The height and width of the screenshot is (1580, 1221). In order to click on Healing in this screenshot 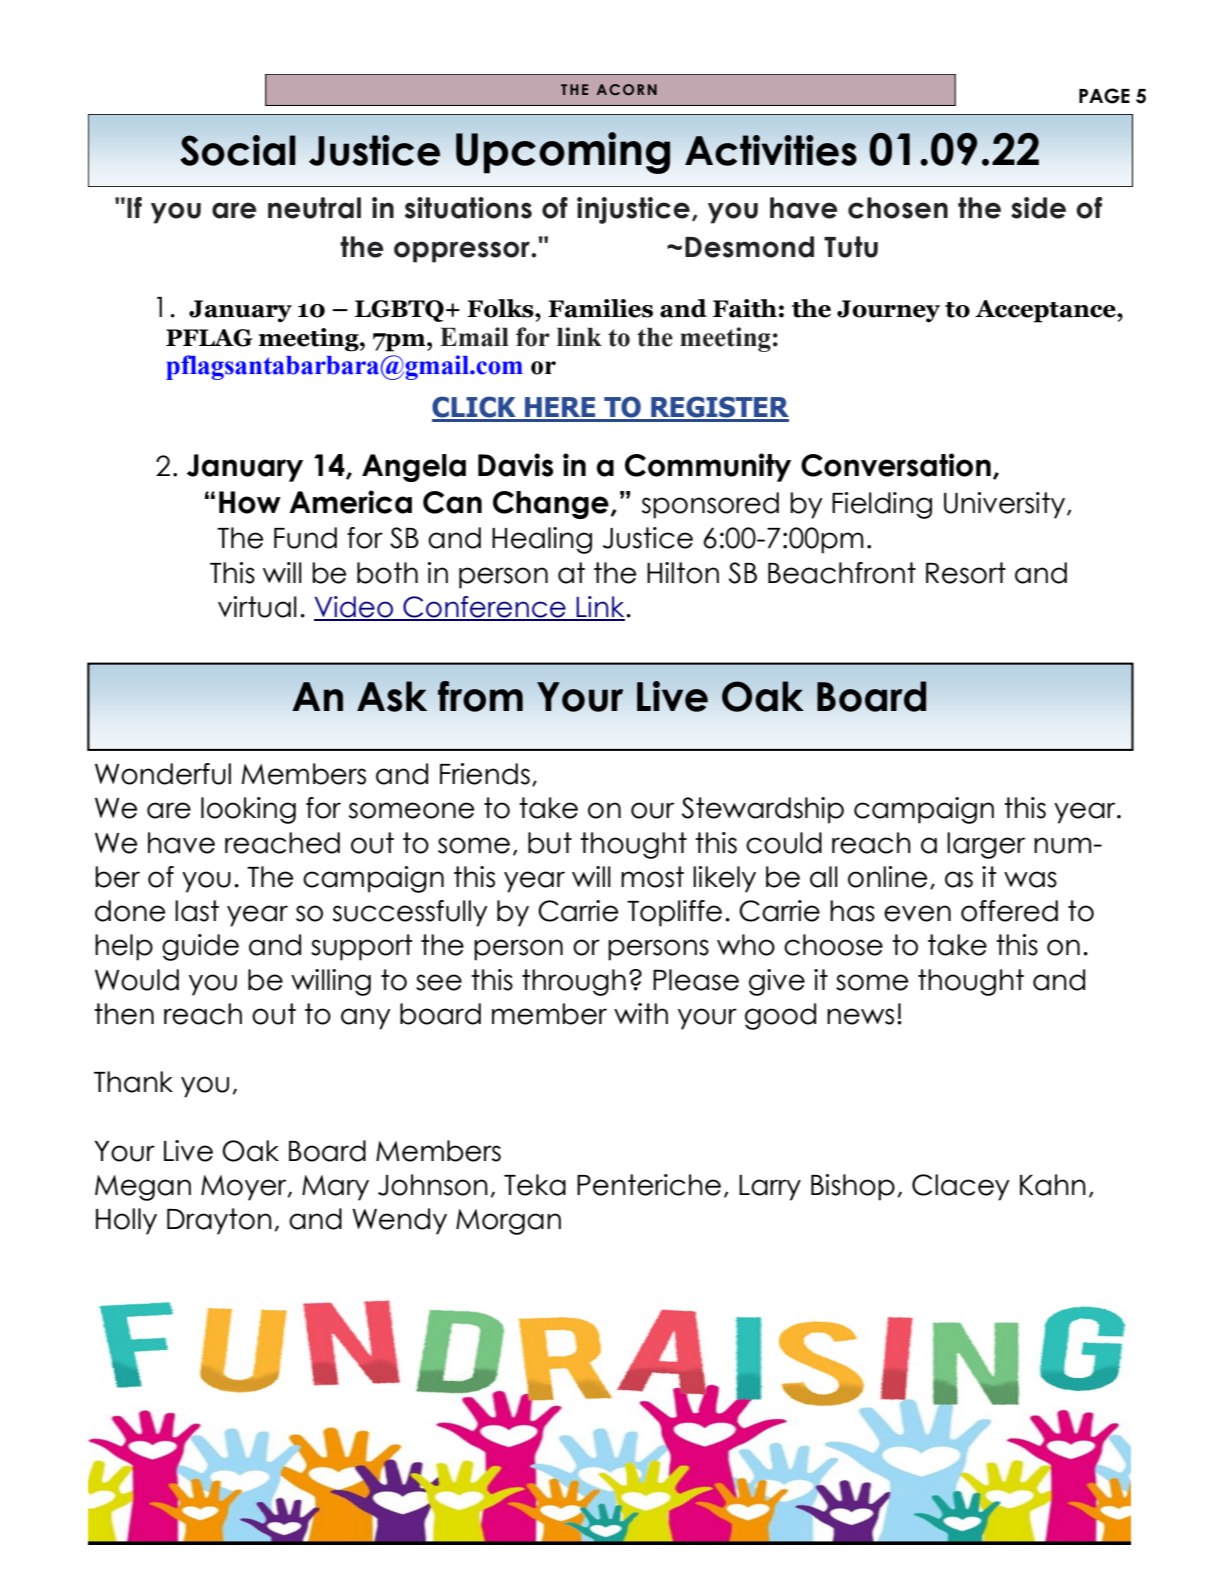, I will do `click(542, 540)`.
